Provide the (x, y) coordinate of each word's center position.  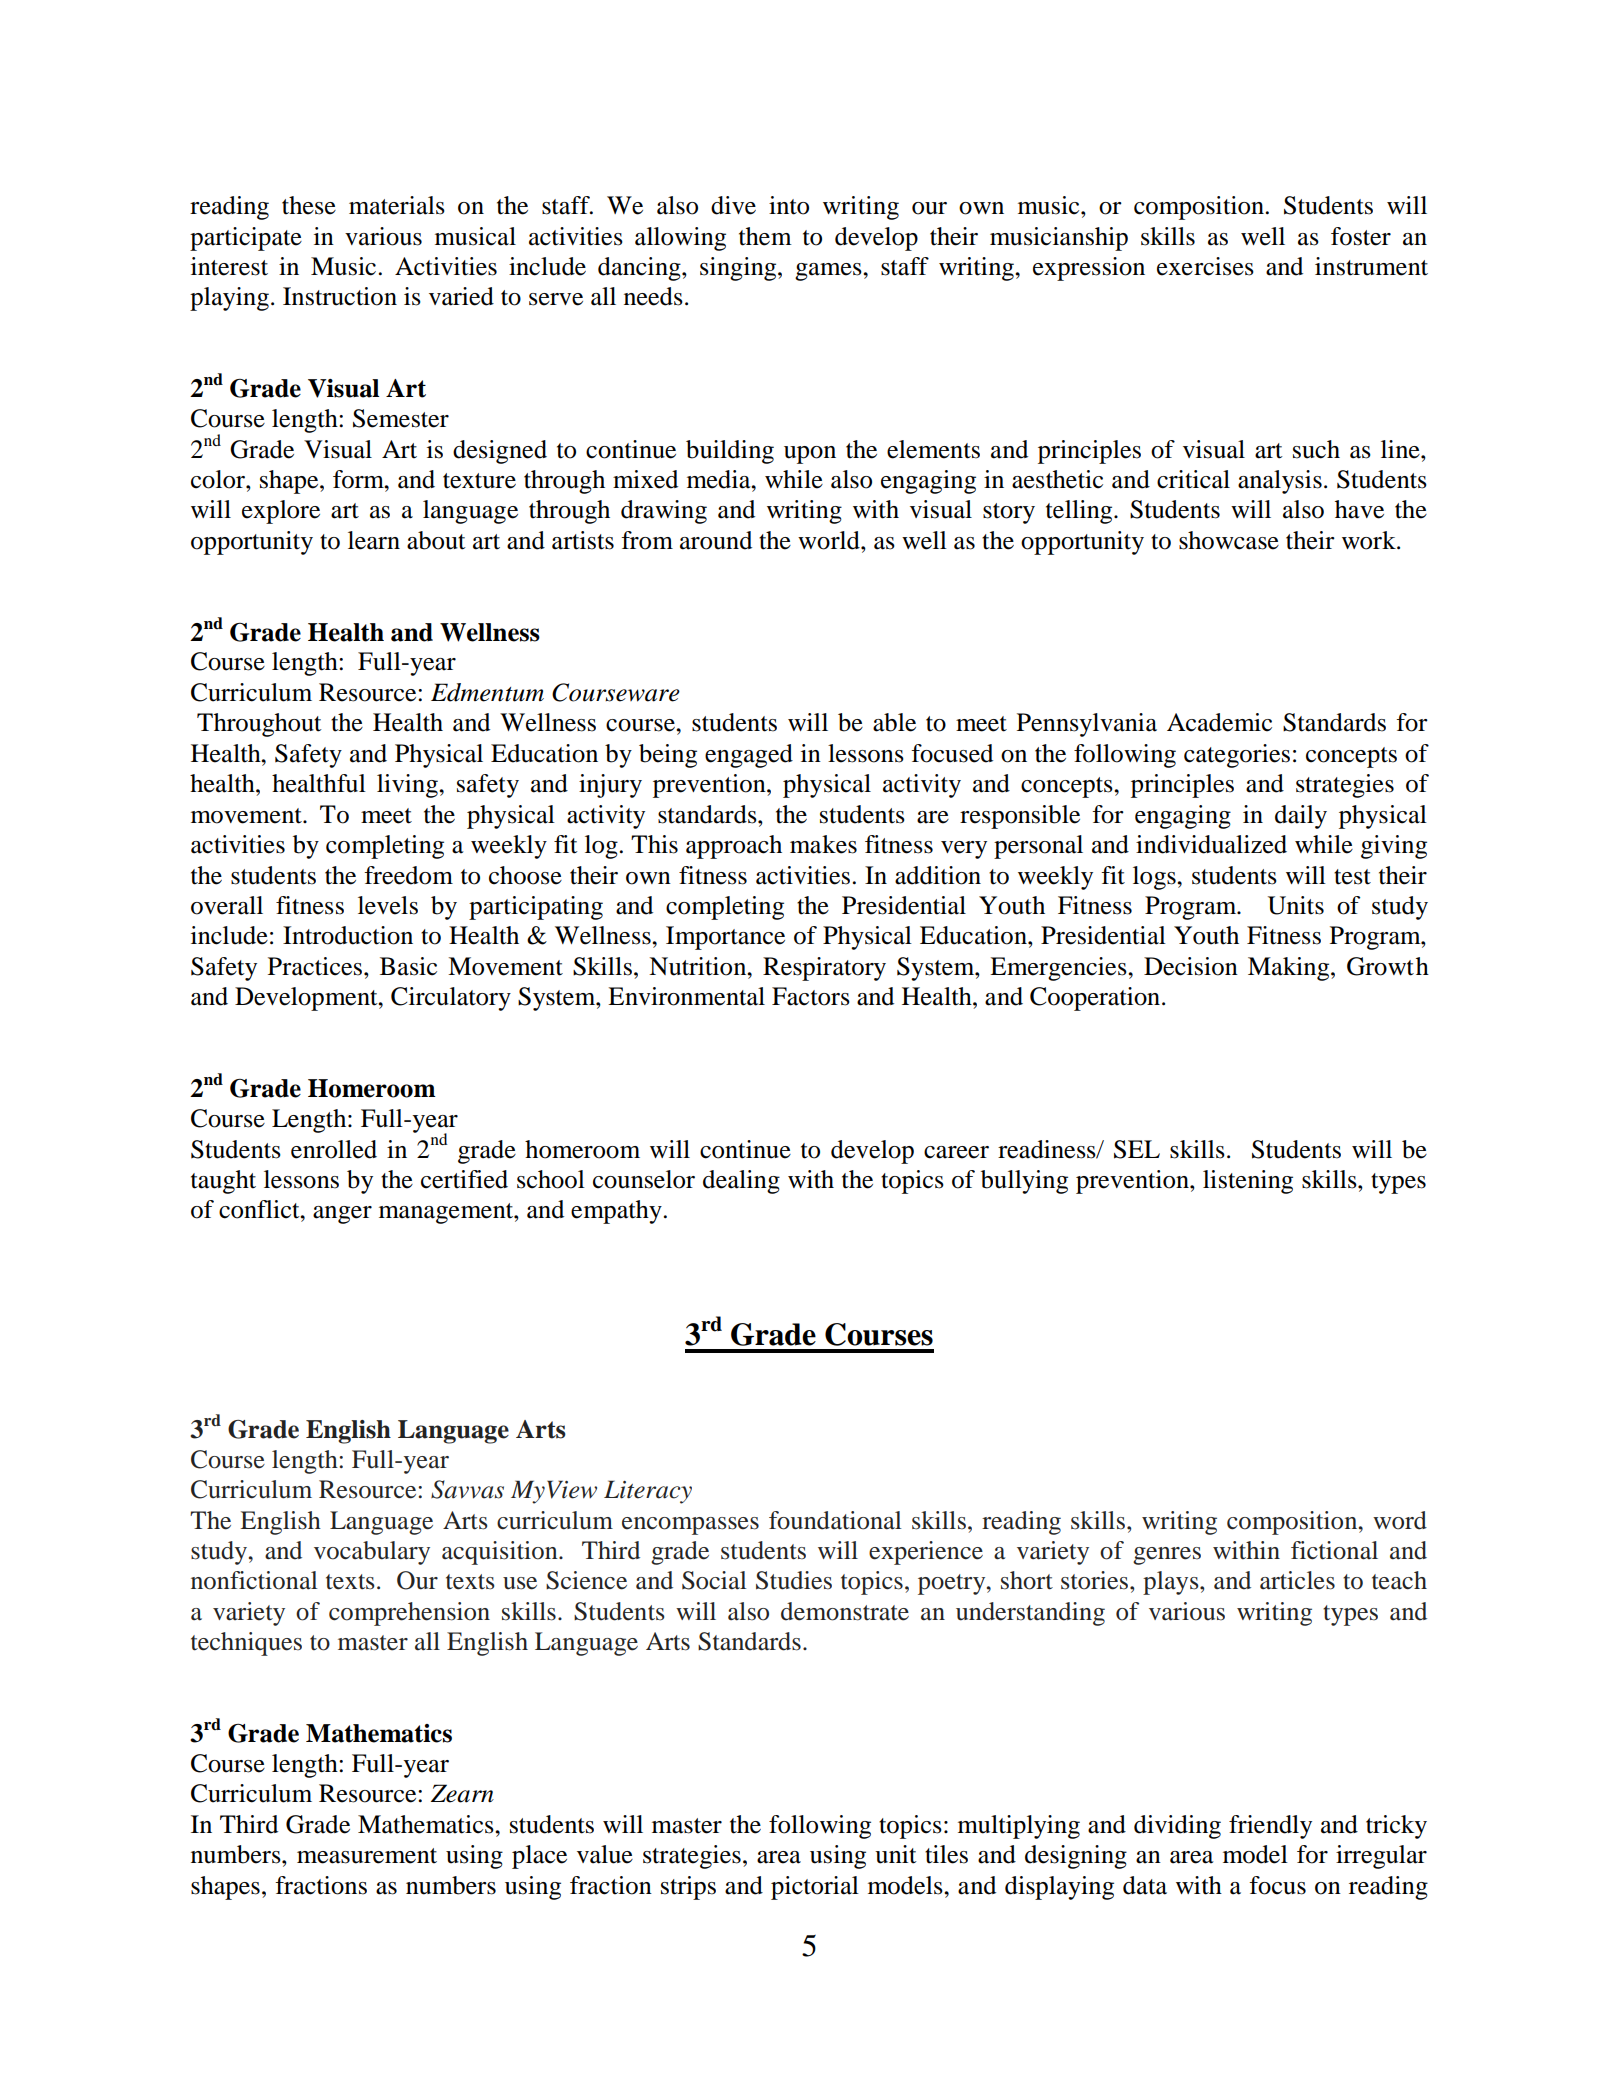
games (829, 272)
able (894, 722)
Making (1290, 969)
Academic (1219, 722)
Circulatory (451, 999)
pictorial (815, 1888)
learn (374, 540)
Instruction (340, 296)
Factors (811, 996)
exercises (1205, 266)
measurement (367, 1856)
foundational (835, 1520)
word (1400, 1520)
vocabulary (372, 1553)
